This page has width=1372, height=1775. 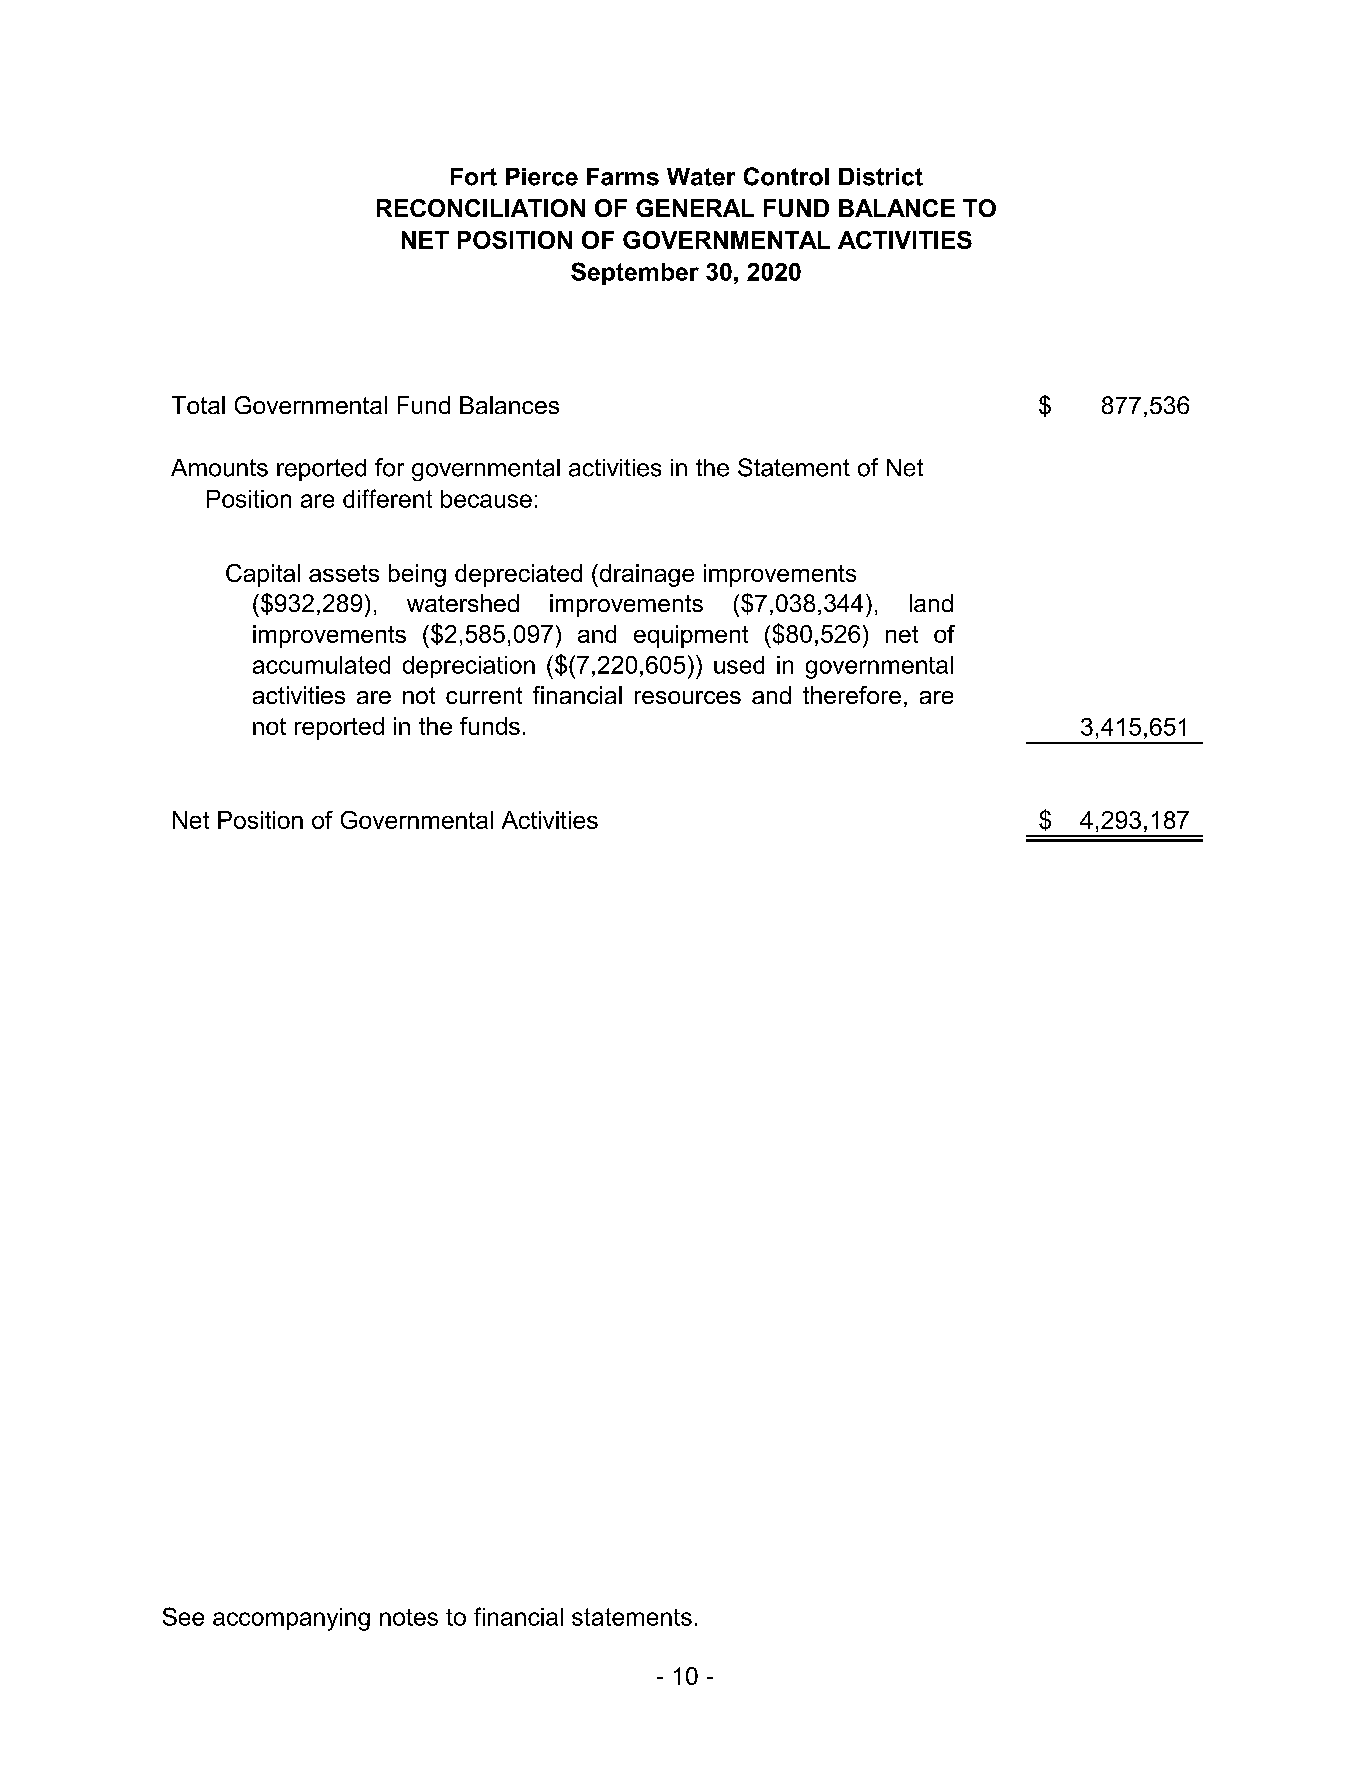 What do you see at coordinates (881, 177) in the page?
I see `District` at bounding box center [881, 177].
